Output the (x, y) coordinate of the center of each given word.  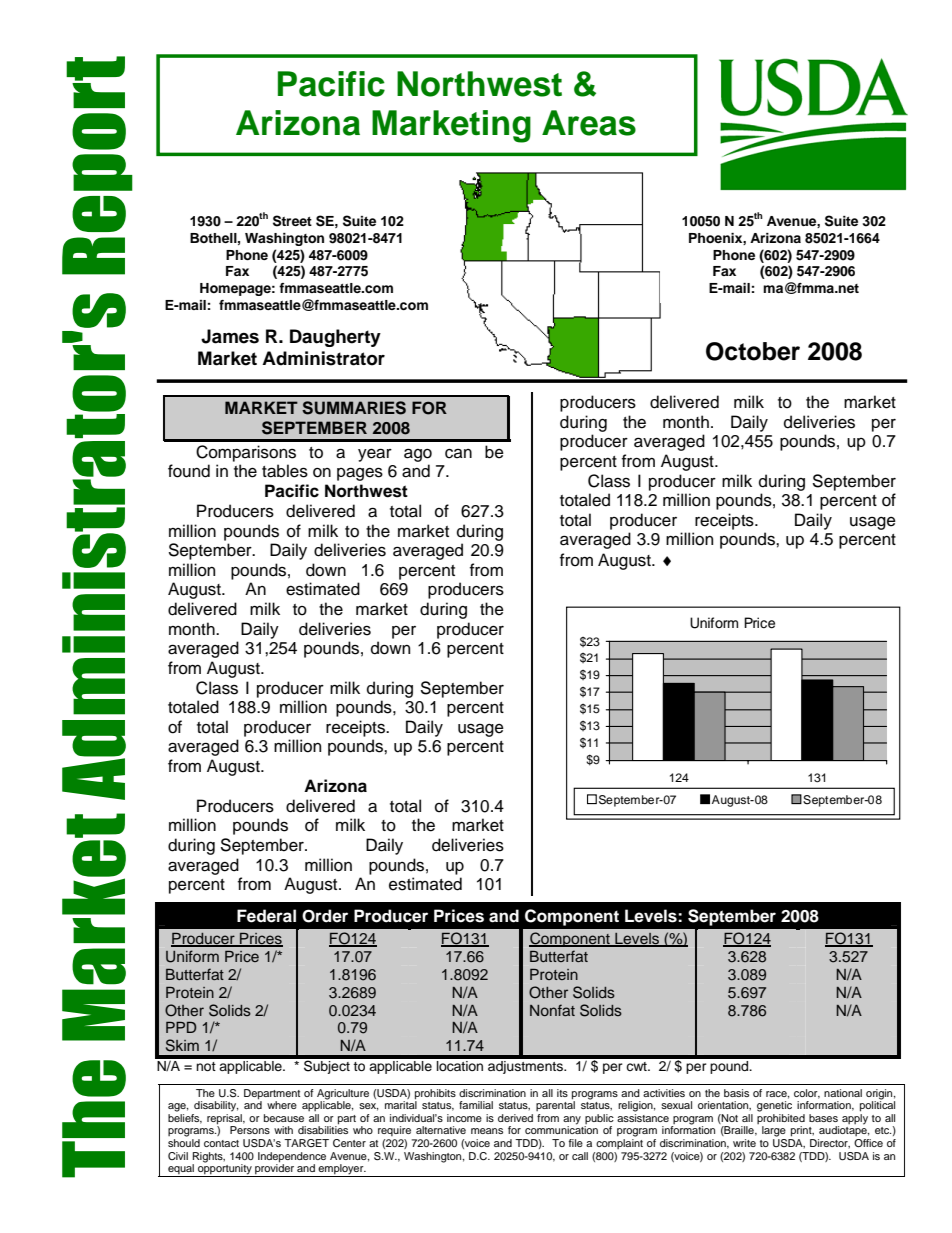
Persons (250, 1130)
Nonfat (552, 1010)
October (753, 351)
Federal (266, 916)
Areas (589, 123)
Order (325, 916)
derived (515, 1118)
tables (285, 471)
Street (292, 221)
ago (418, 455)
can (458, 454)
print (802, 1131)
